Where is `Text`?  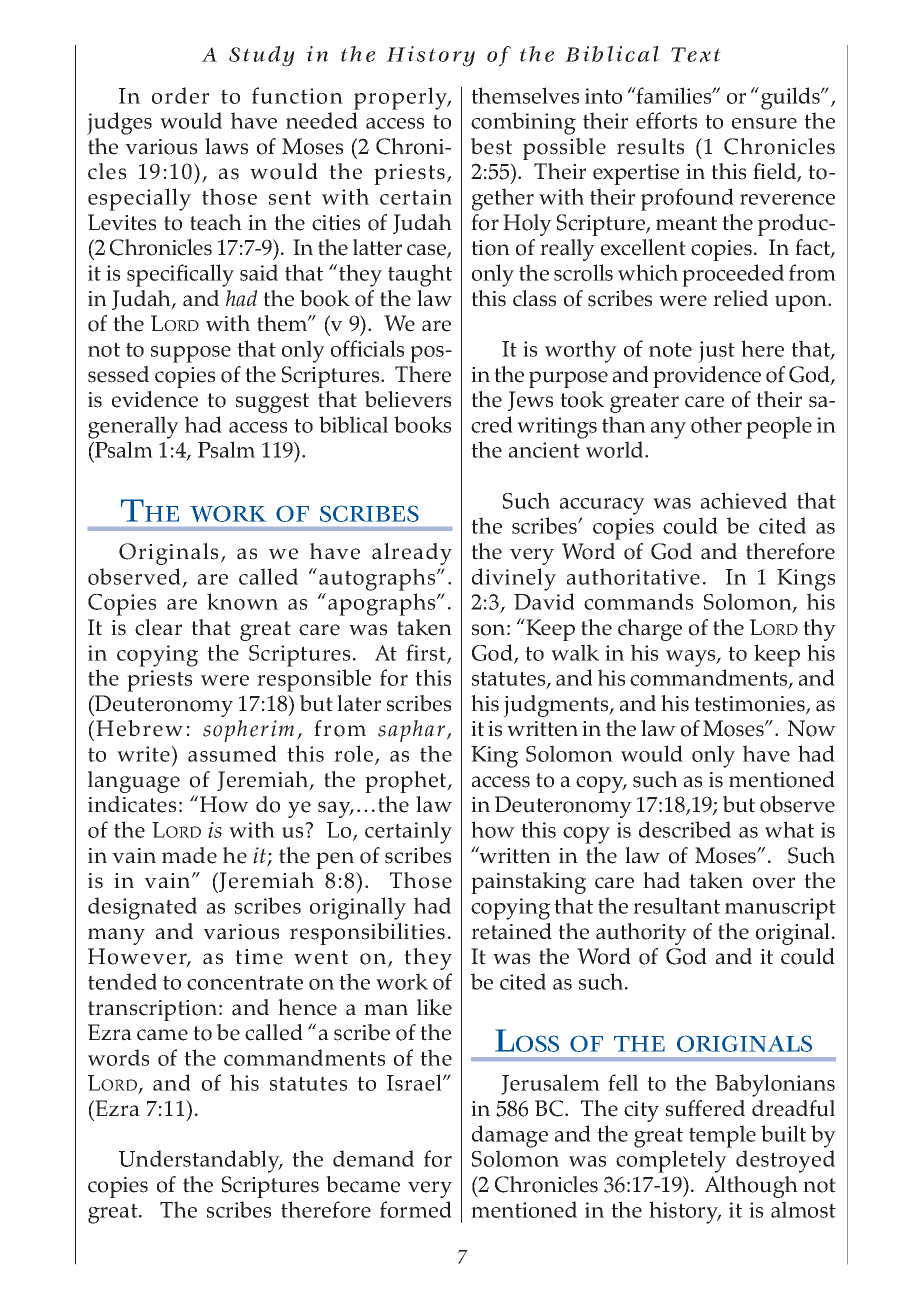 Text is located at coordinates (696, 55).
